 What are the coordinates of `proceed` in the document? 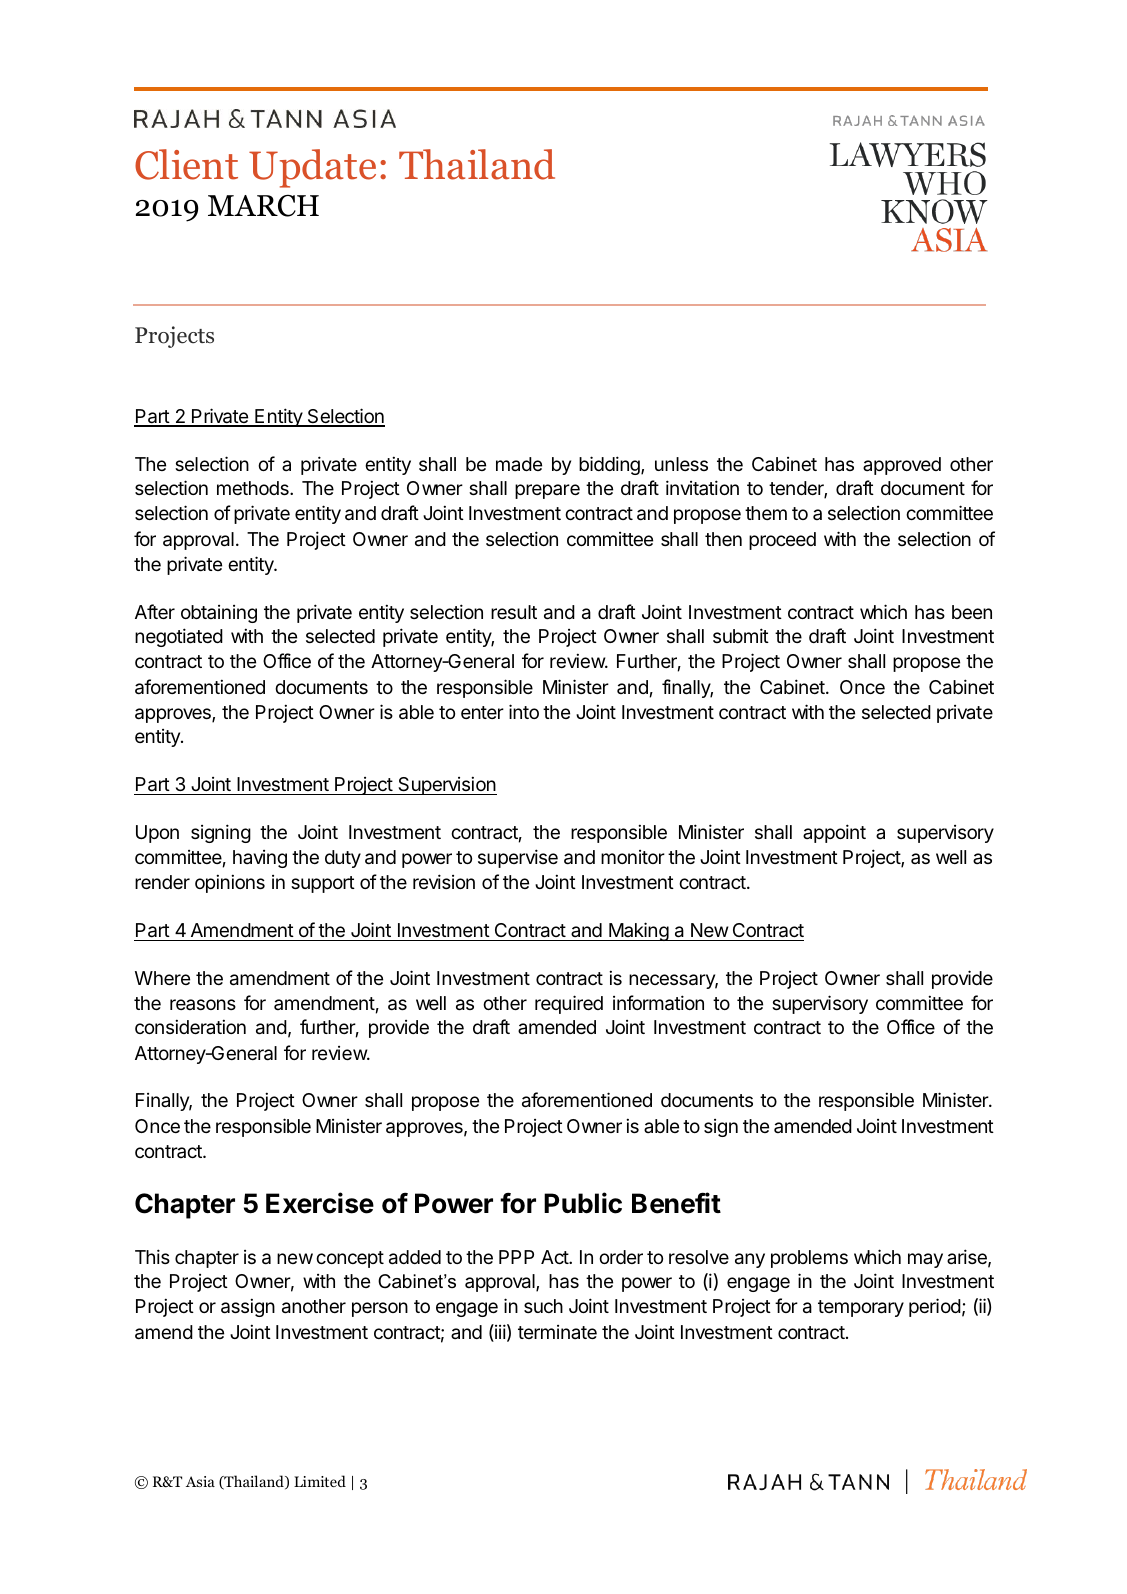 It's located at (782, 541).
